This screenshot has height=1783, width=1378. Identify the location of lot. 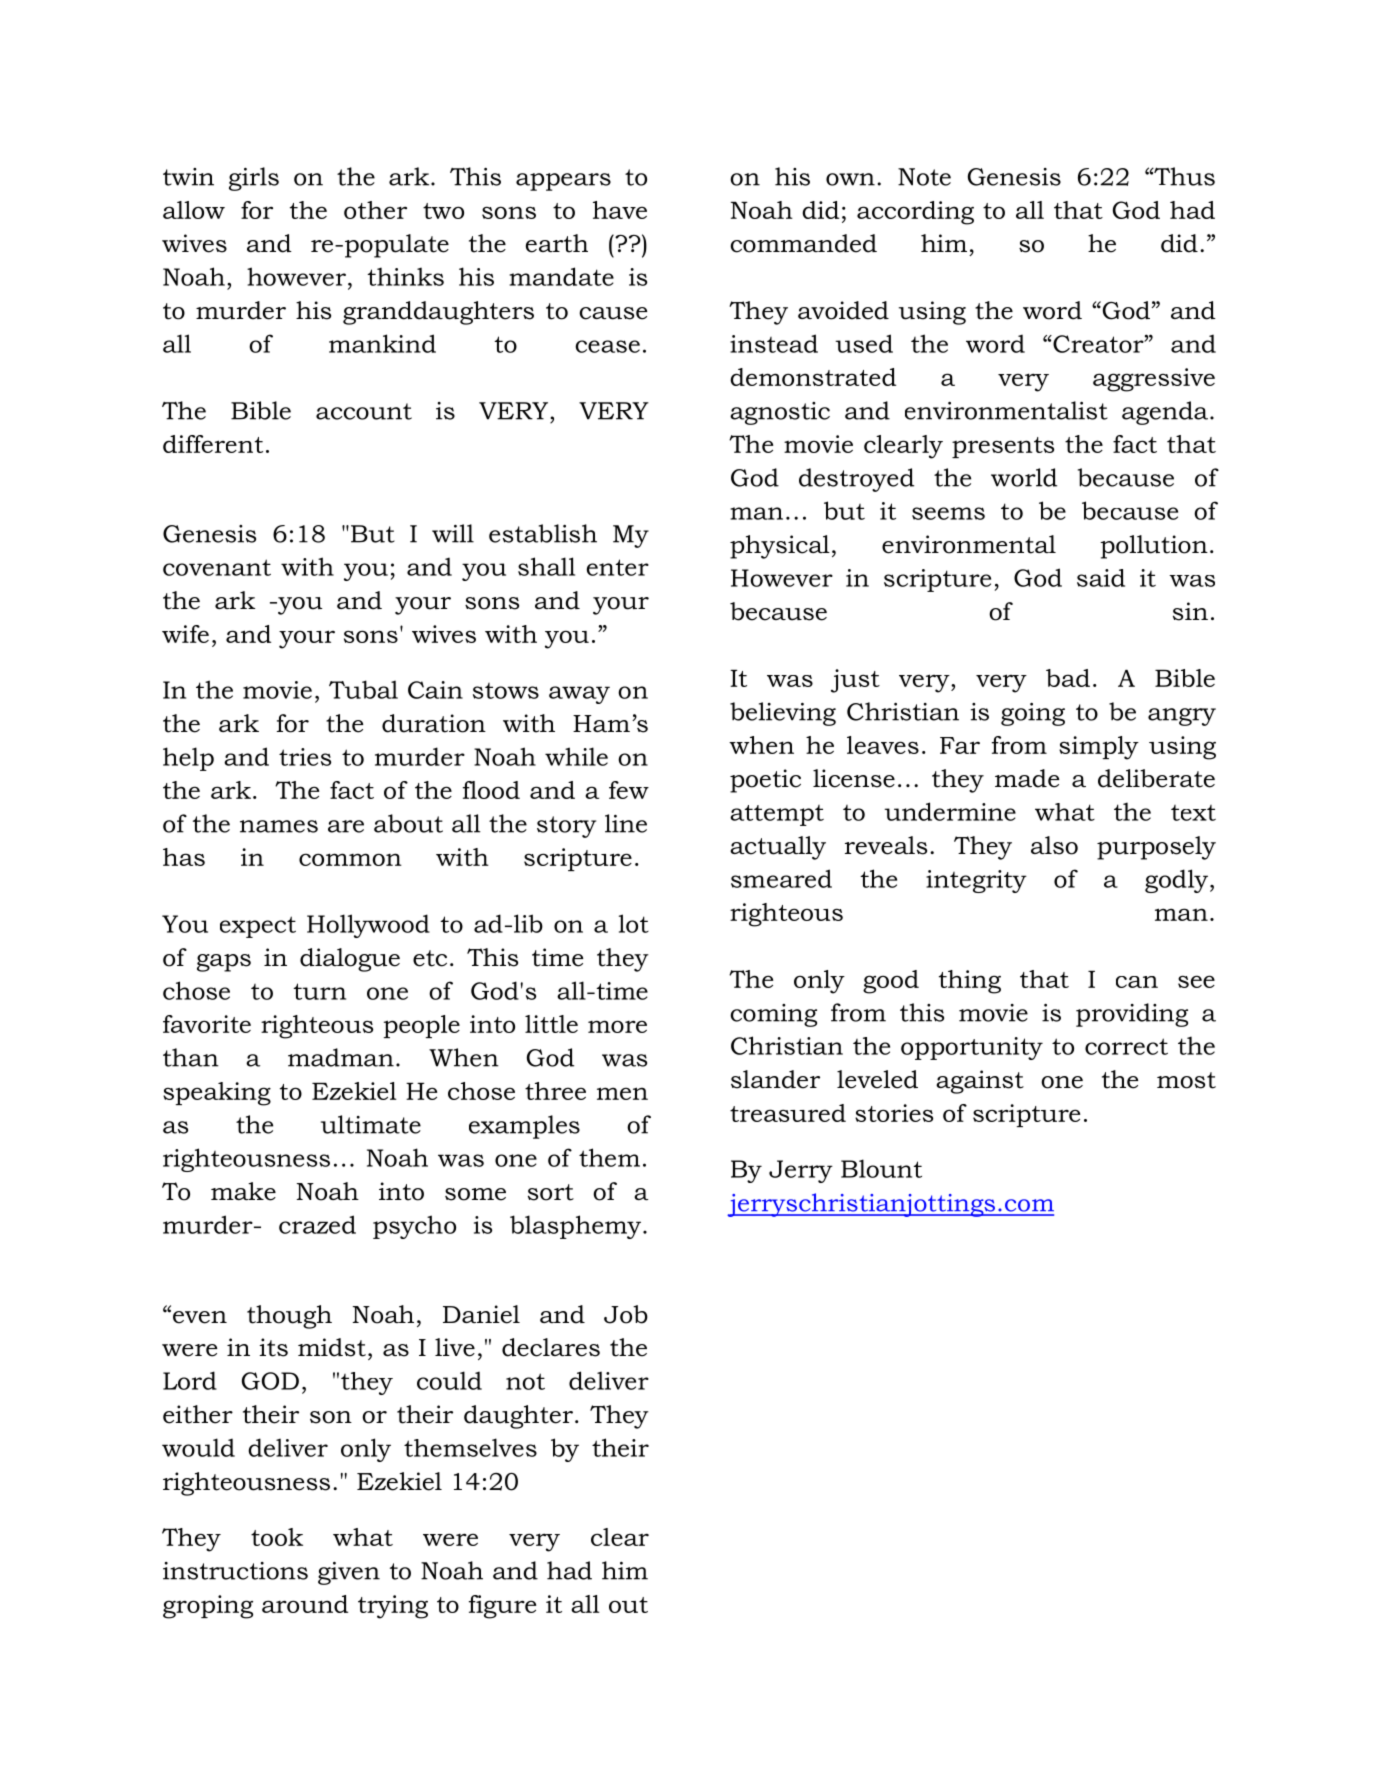
(634, 923).
